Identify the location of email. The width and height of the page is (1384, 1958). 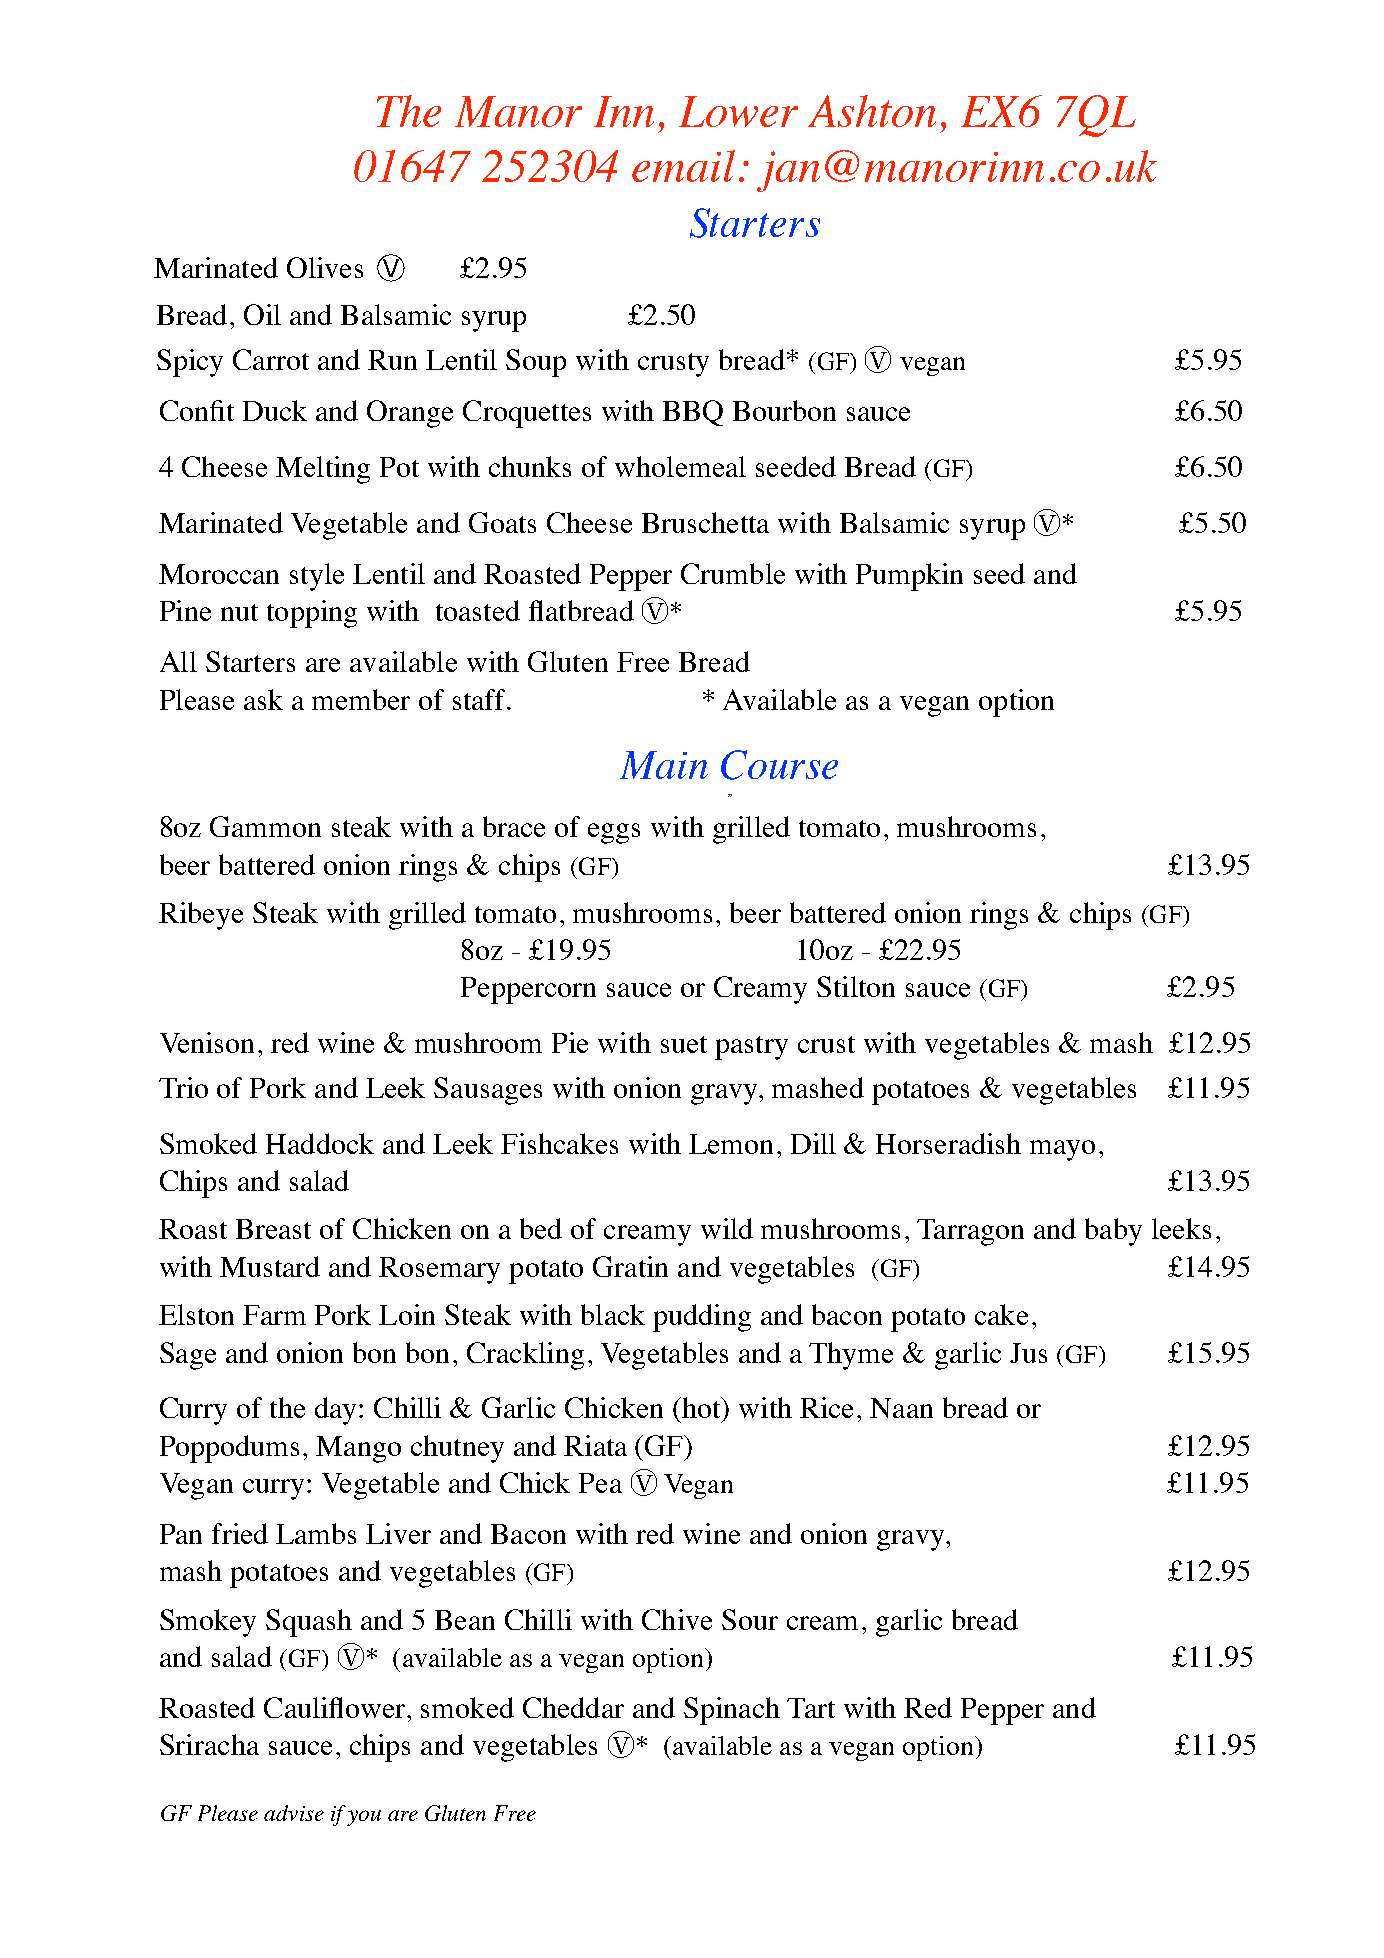
(683, 166).
